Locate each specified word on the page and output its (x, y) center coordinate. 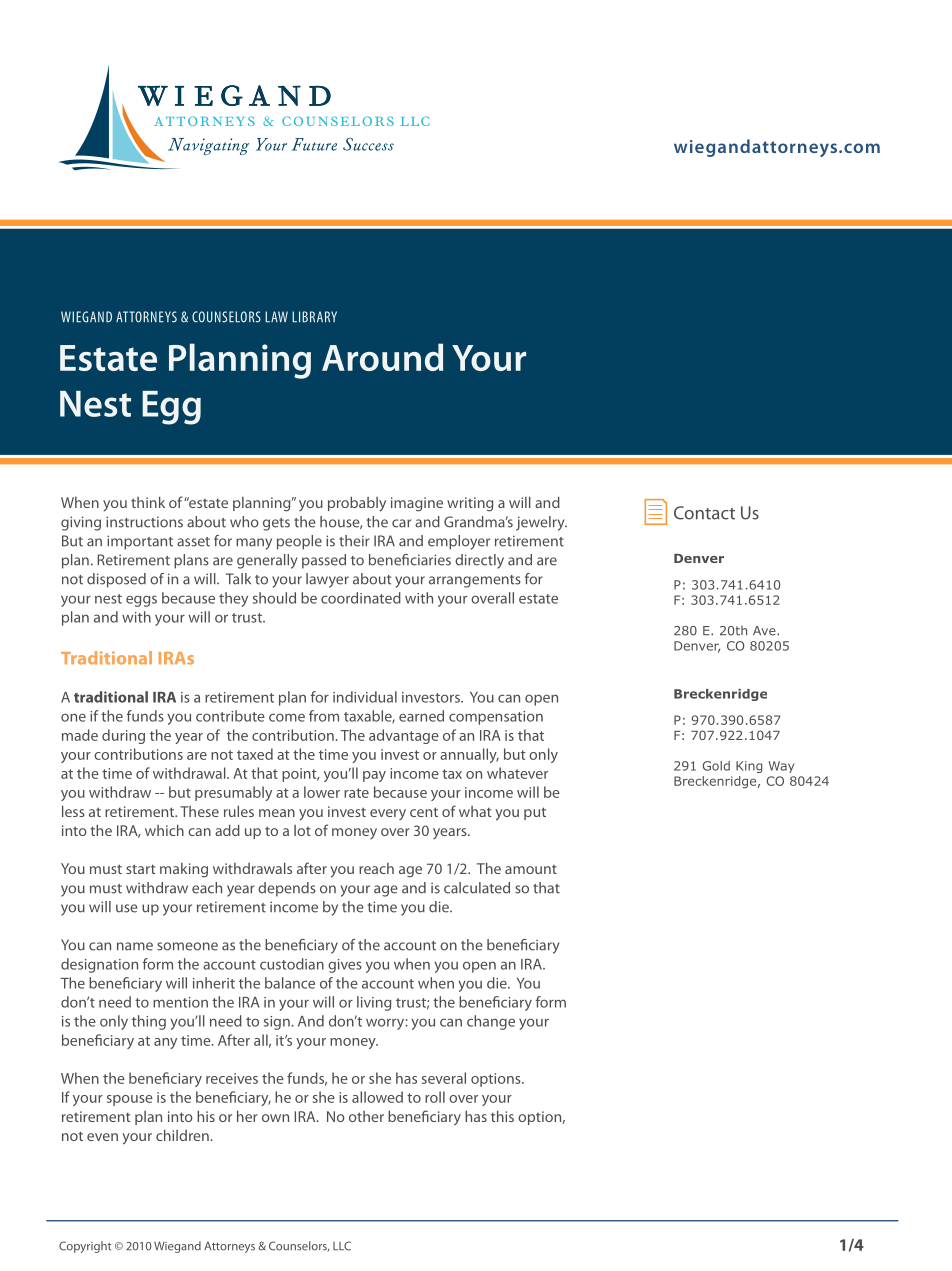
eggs (141, 601)
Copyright (85, 1247)
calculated (477, 888)
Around (382, 357)
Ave (765, 631)
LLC (342, 1246)
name (135, 946)
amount (531, 869)
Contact (704, 513)
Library (314, 317)
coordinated (361, 598)
